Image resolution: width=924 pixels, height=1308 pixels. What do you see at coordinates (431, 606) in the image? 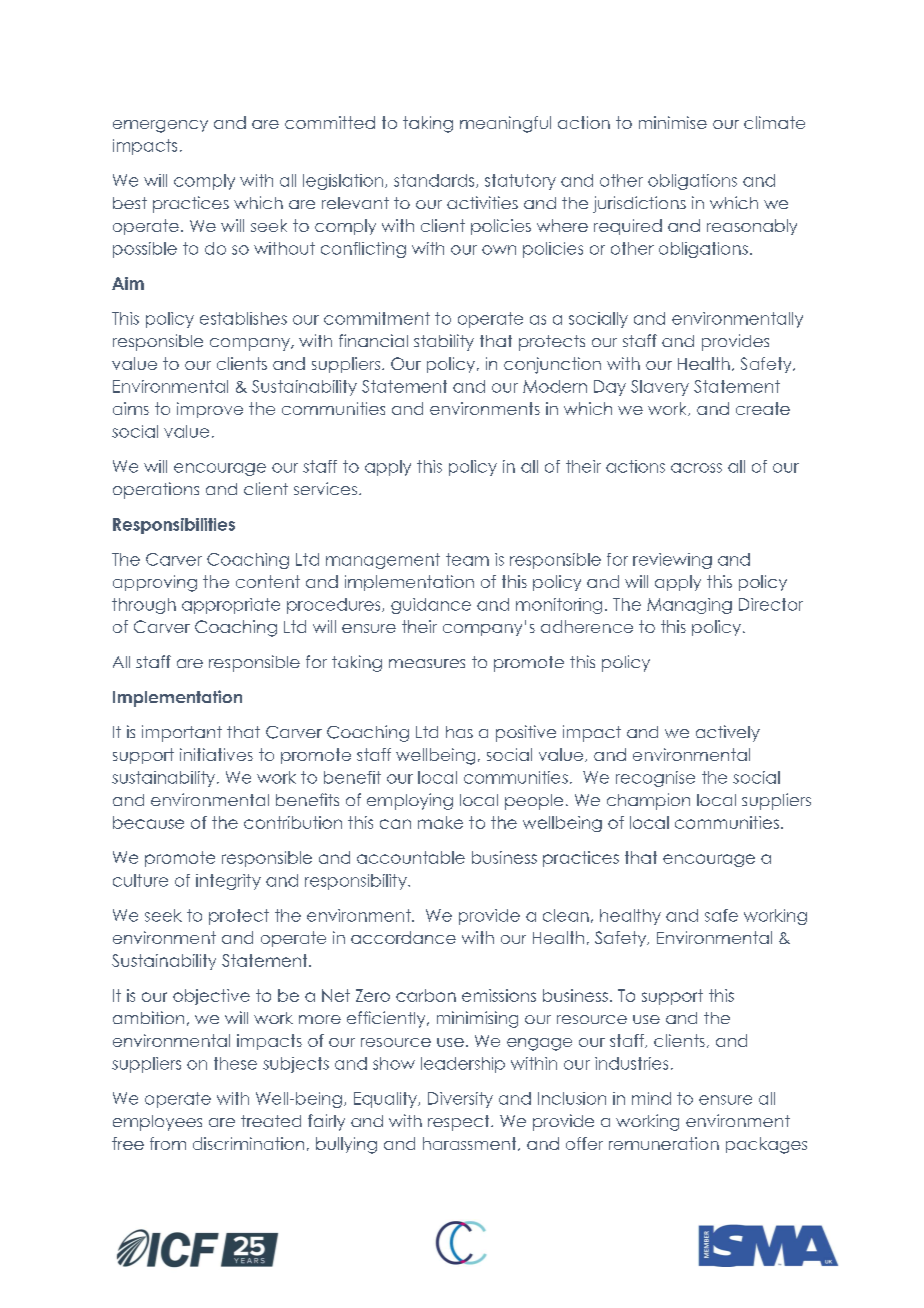
I see `guidance` at bounding box center [431, 606].
